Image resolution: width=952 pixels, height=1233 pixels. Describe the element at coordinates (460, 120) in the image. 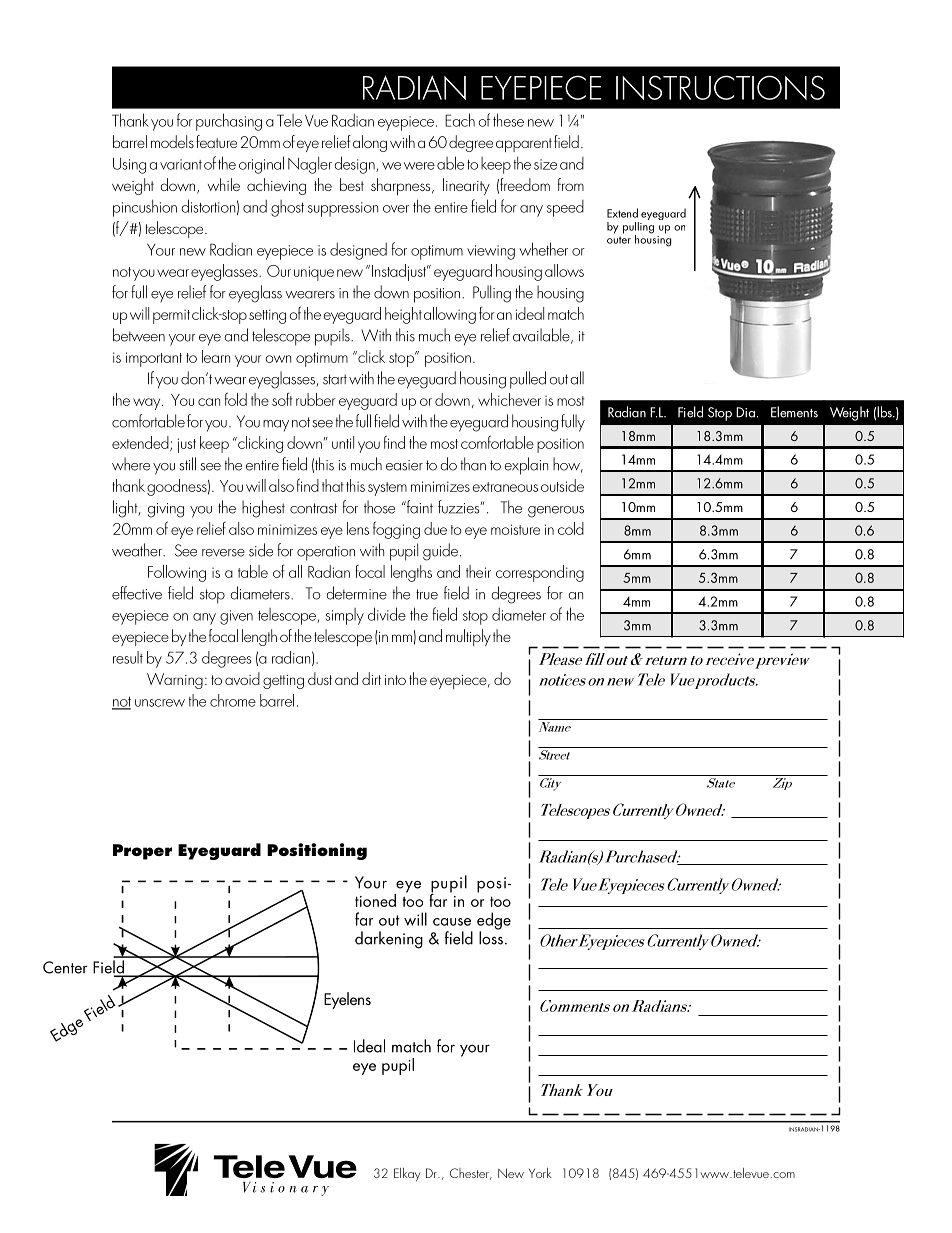

I see `Each` at that location.
